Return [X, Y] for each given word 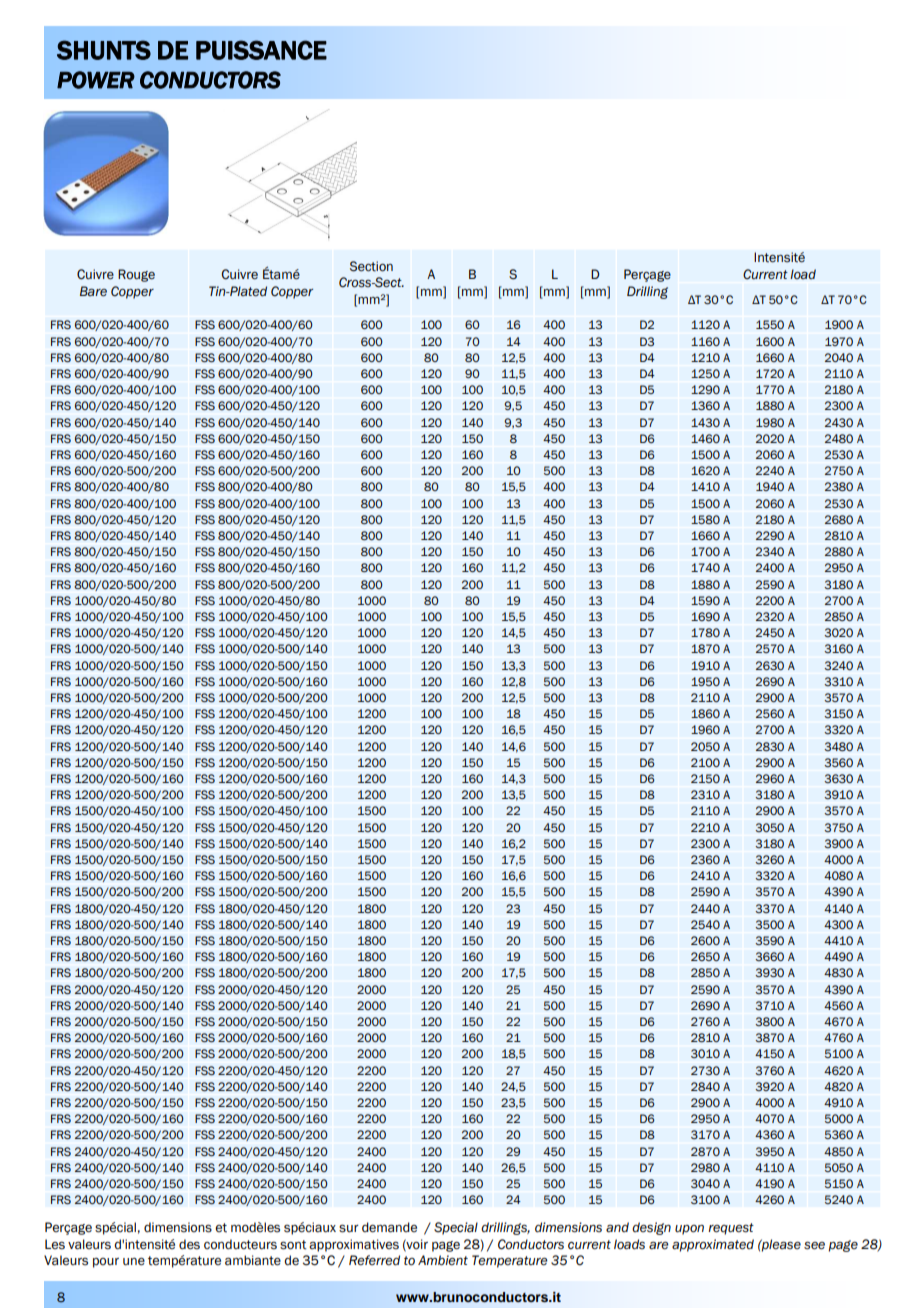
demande [389, 1227]
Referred [374, 1260]
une [134, 1262]
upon [689, 1230]
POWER [96, 80]
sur [349, 1228]
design [651, 1228]
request [731, 1229]
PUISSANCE [261, 50]
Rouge [136, 275]
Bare [93, 291]
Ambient [443, 1260]
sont [293, 1245]
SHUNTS [104, 50]
